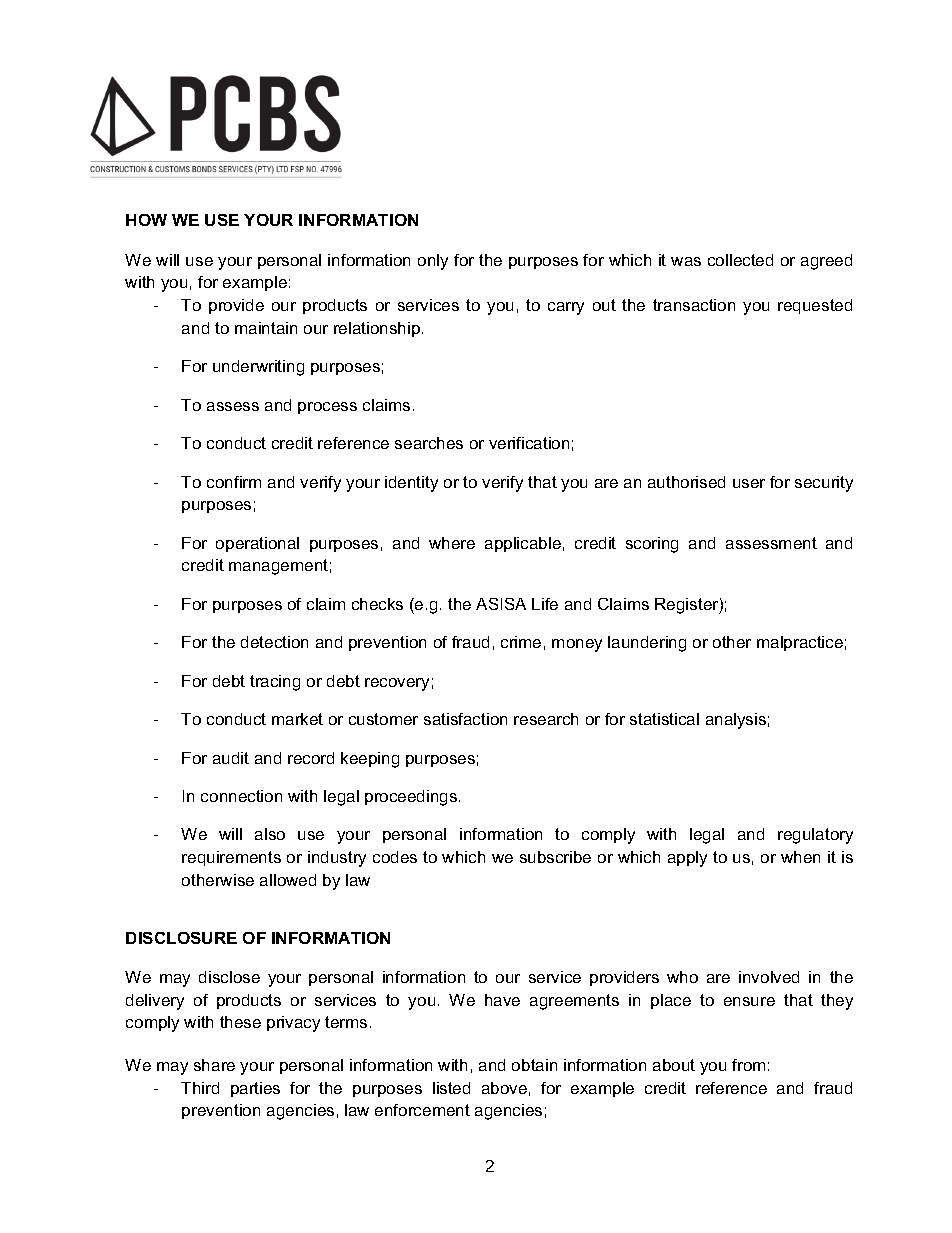 The image size is (952, 1233). Describe the element at coordinates (647, 644) in the page. I see `laundering` at that location.
